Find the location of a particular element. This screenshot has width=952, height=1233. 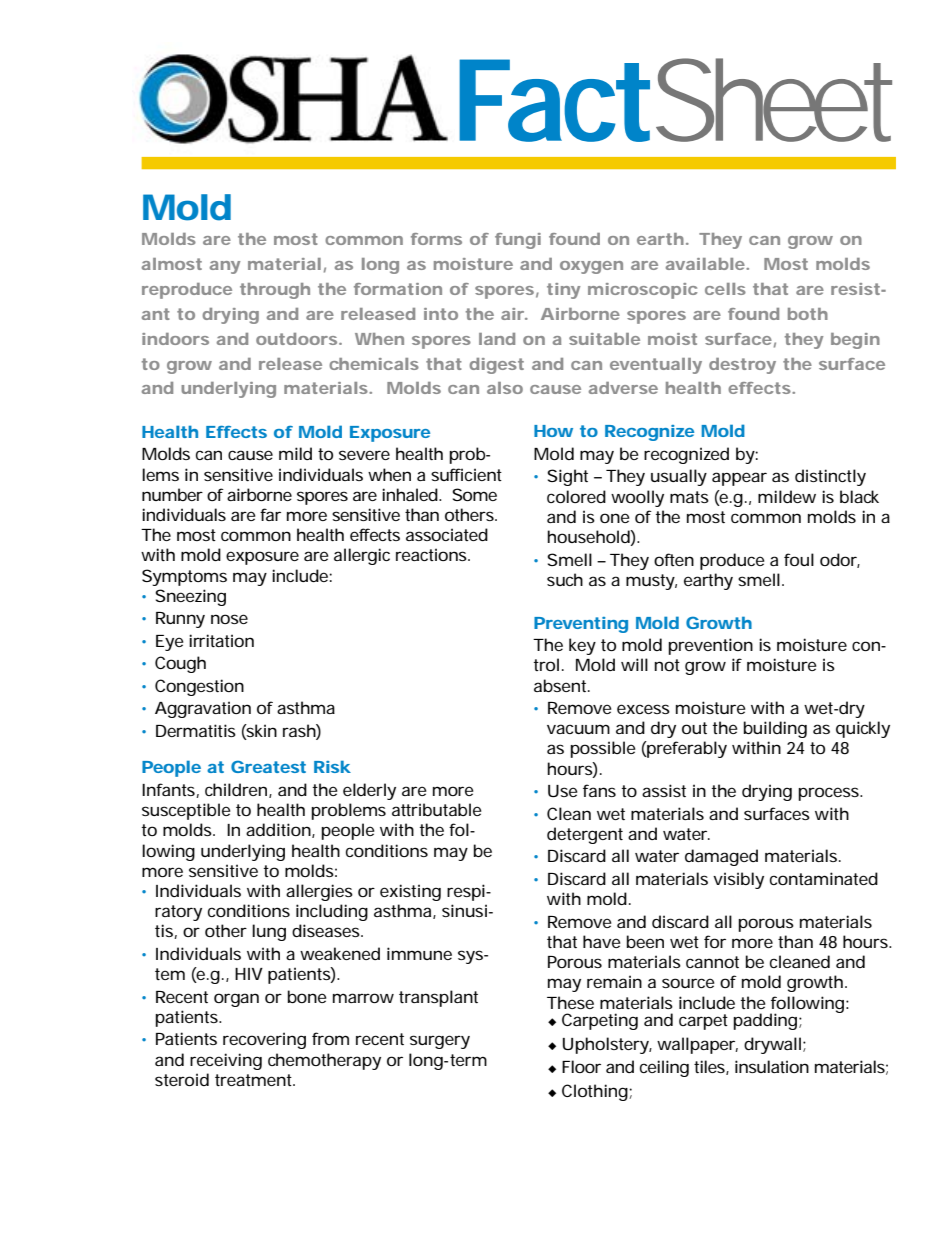

outdoors is located at coordinates (296, 339).
